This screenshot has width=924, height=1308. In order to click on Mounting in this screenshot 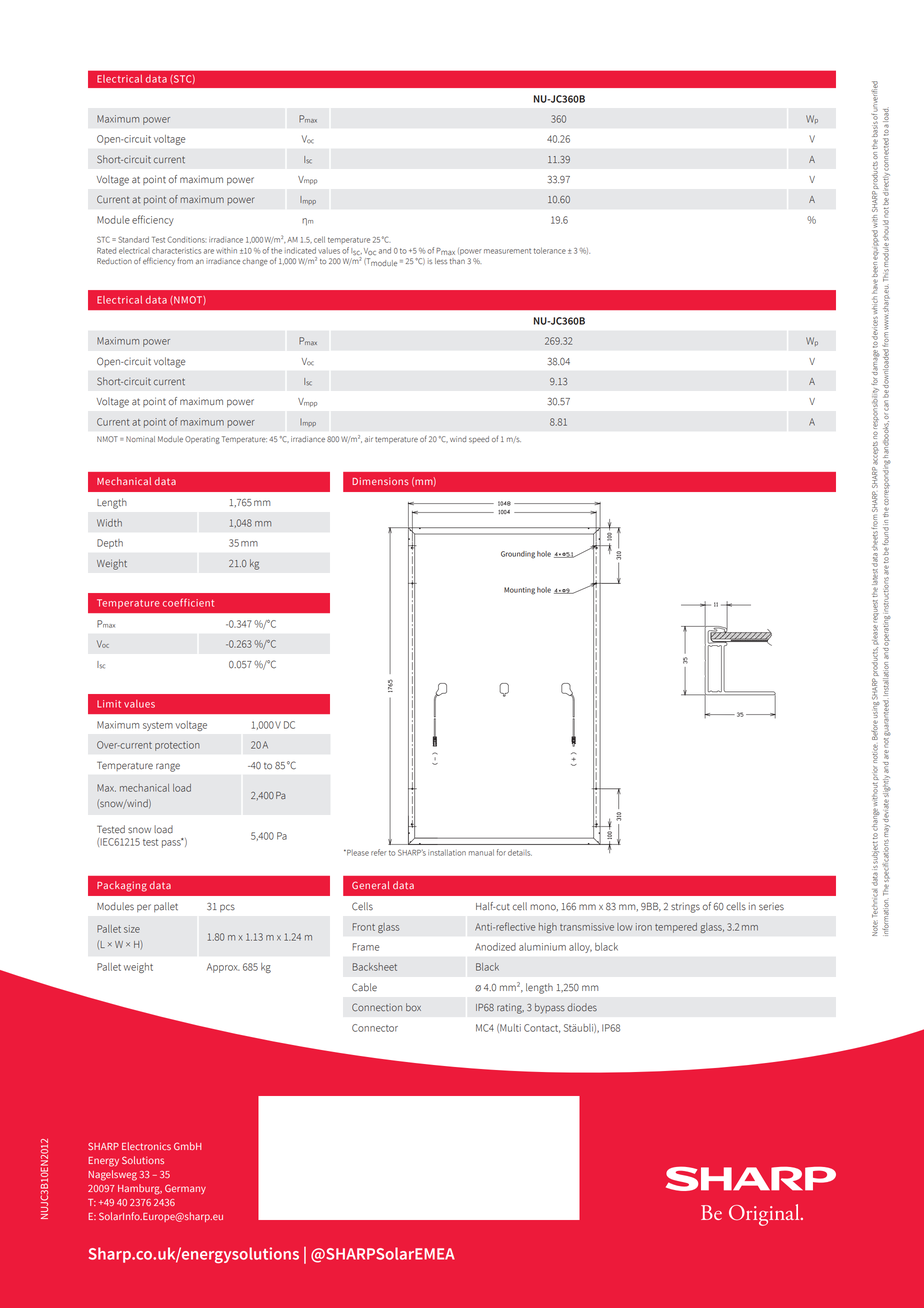, I will do `click(519, 591)`.
